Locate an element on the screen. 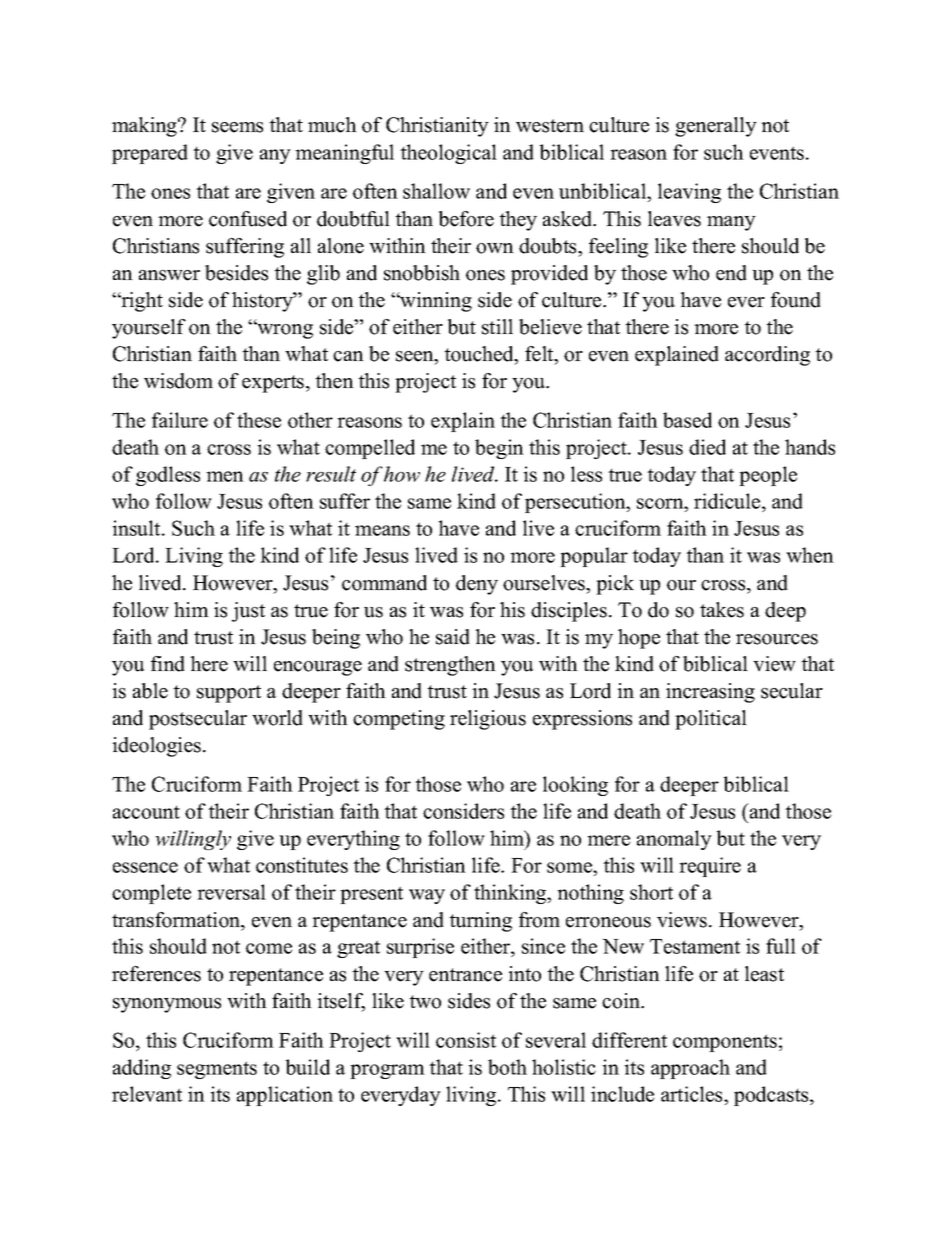  seems is located at coordinates (237, 127).
